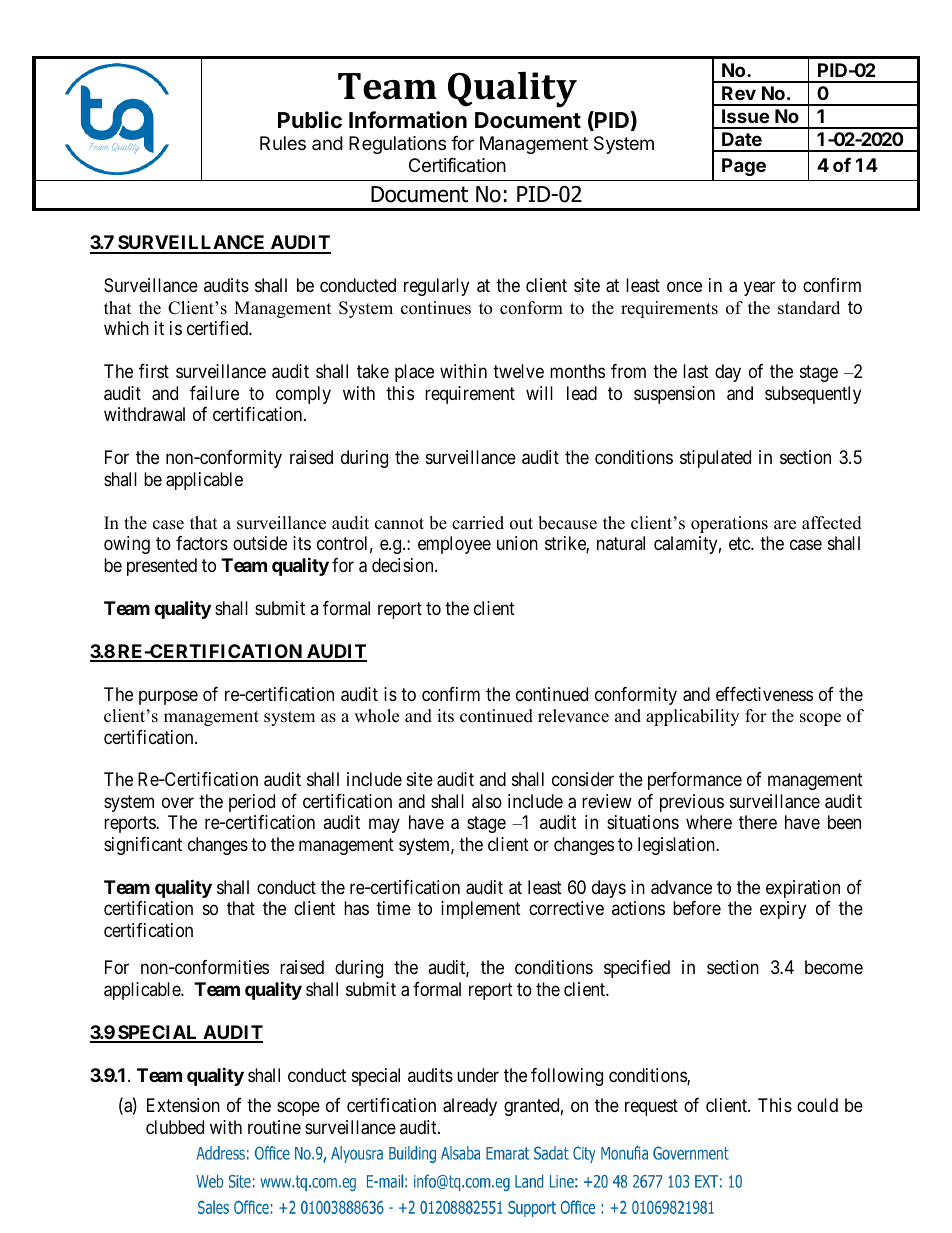 Image resolution: width=952 pixels, height=1233 pixels. Describe the element at coordinates (817, 1105) in the document. I see `could` at that location.
